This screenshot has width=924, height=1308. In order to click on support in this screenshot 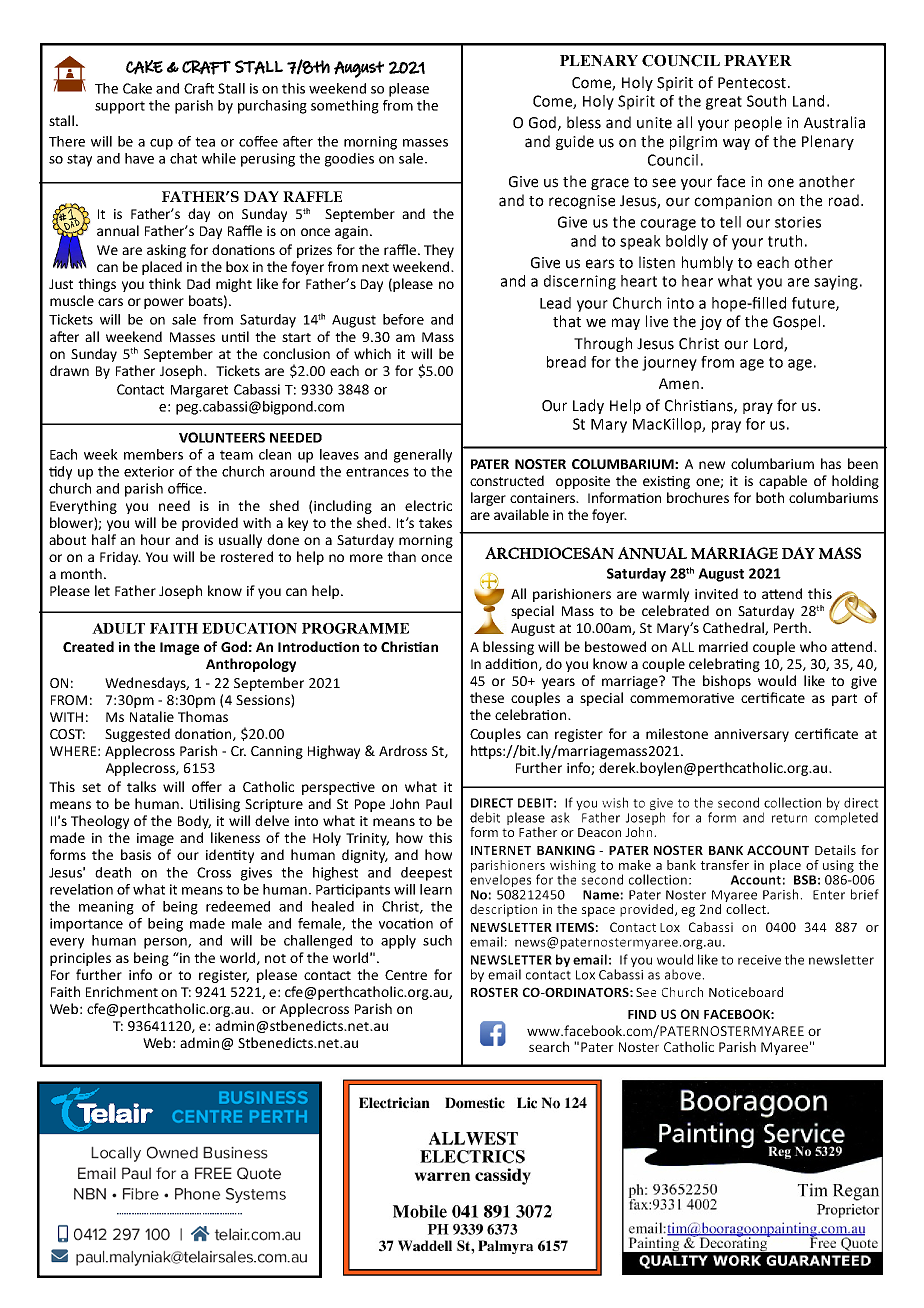, I will do `click(120, 107)`.
